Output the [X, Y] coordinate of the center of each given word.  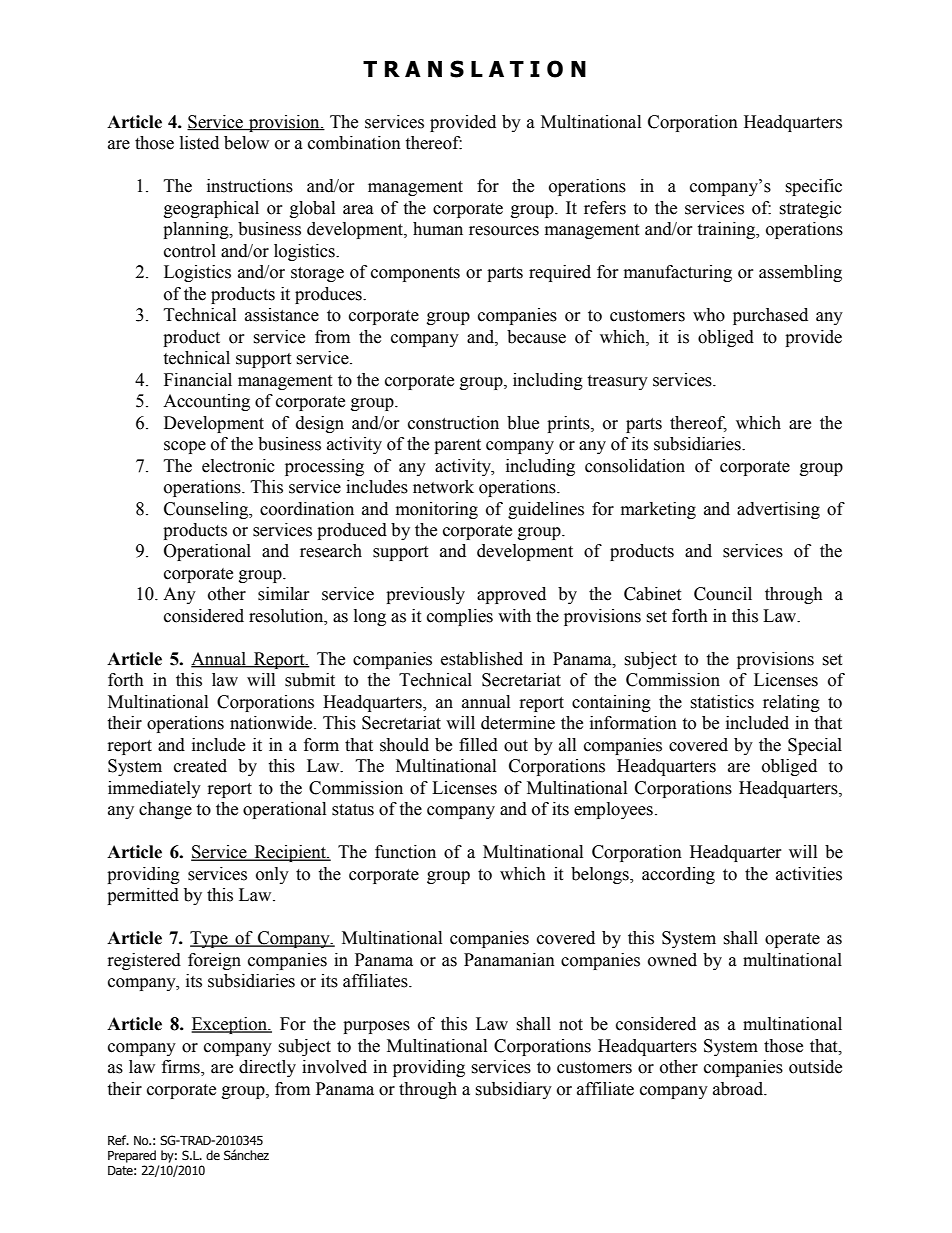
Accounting [206, 402]
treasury [617, 382]
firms [182, 1068]
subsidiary [513, 1090]
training [727, 230]
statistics [722, 702]
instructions [250, 186]
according [678, 875]
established [482, 659]
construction [453, 423]
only [272, 875]
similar [284, 594]
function [405, 852]
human [438, 229]
